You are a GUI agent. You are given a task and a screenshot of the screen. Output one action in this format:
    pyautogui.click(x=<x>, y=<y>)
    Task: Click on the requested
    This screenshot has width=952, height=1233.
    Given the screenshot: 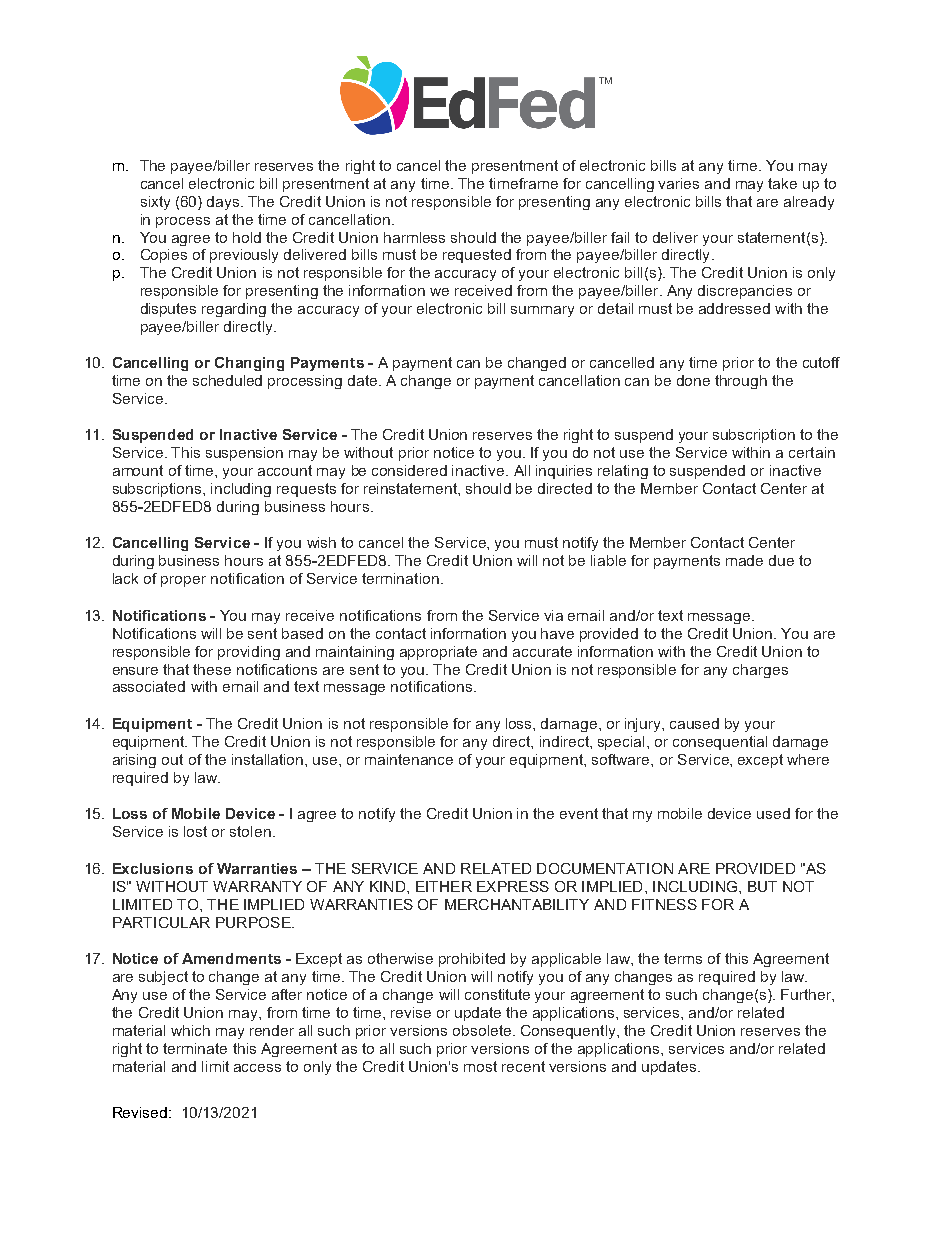 What is the action you would take?
    pyautogui.click(x=477, y=256)
